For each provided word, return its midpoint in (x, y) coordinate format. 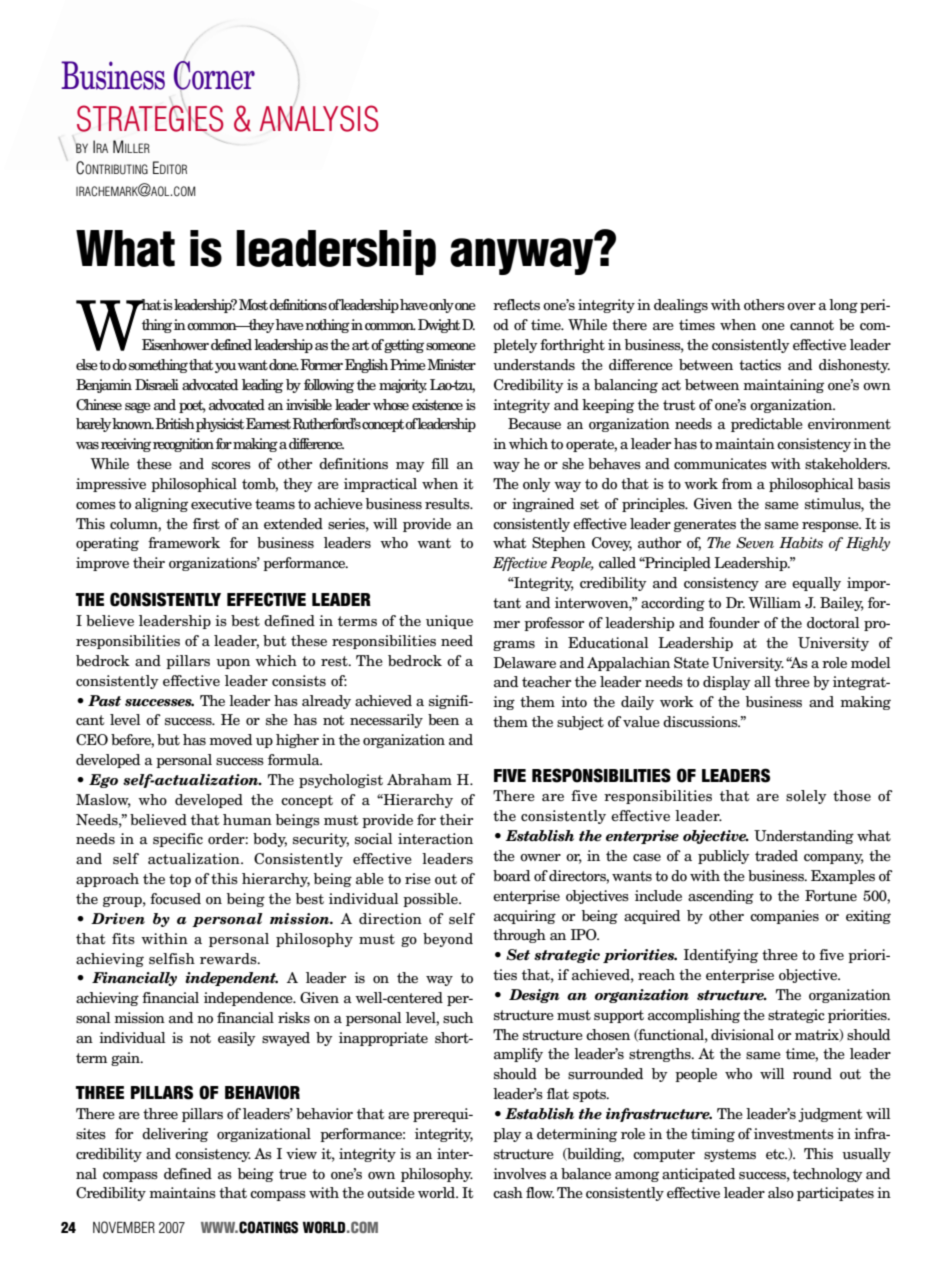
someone (451, 347)
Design (534, 996)
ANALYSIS (319, 118)
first (206, 523)
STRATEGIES (150, 118)
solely (806, 797)
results (448, 504)
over (801, 306)
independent (231, 979)
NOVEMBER (124, 1227)
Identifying (721, 956)
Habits (801, 542)
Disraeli (157, 384)
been (443, 719)
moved (230, 739)
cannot (812, 325)
